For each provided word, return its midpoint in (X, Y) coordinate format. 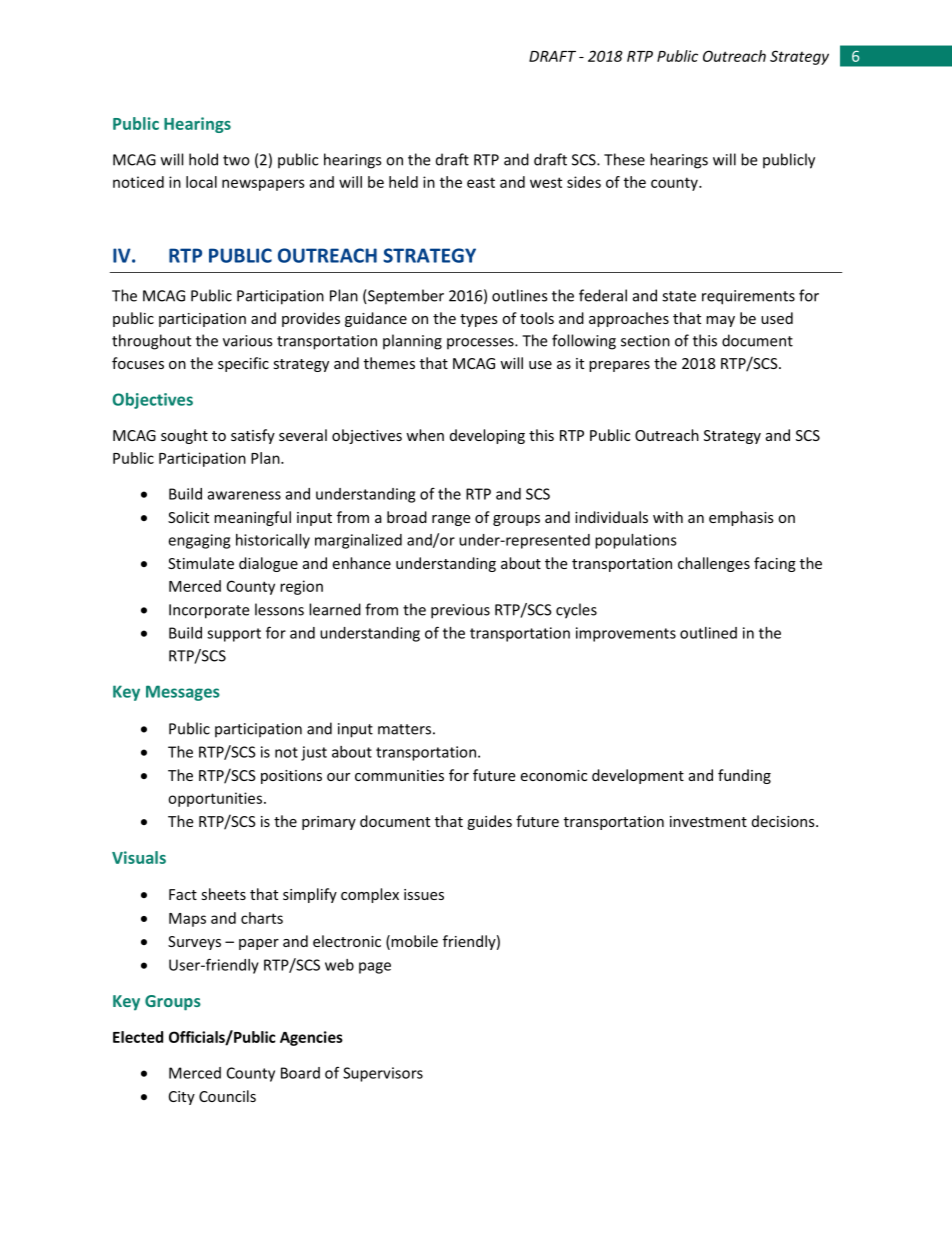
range (451, 520)
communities (399, 775)
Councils (227, 1096)
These (624, 159)
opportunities (215, 799)
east (481, 183)
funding (744, 776)
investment (708, 821)
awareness (244, 495)
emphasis (741, 518)
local (201, 182)
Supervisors (383, 1074)
